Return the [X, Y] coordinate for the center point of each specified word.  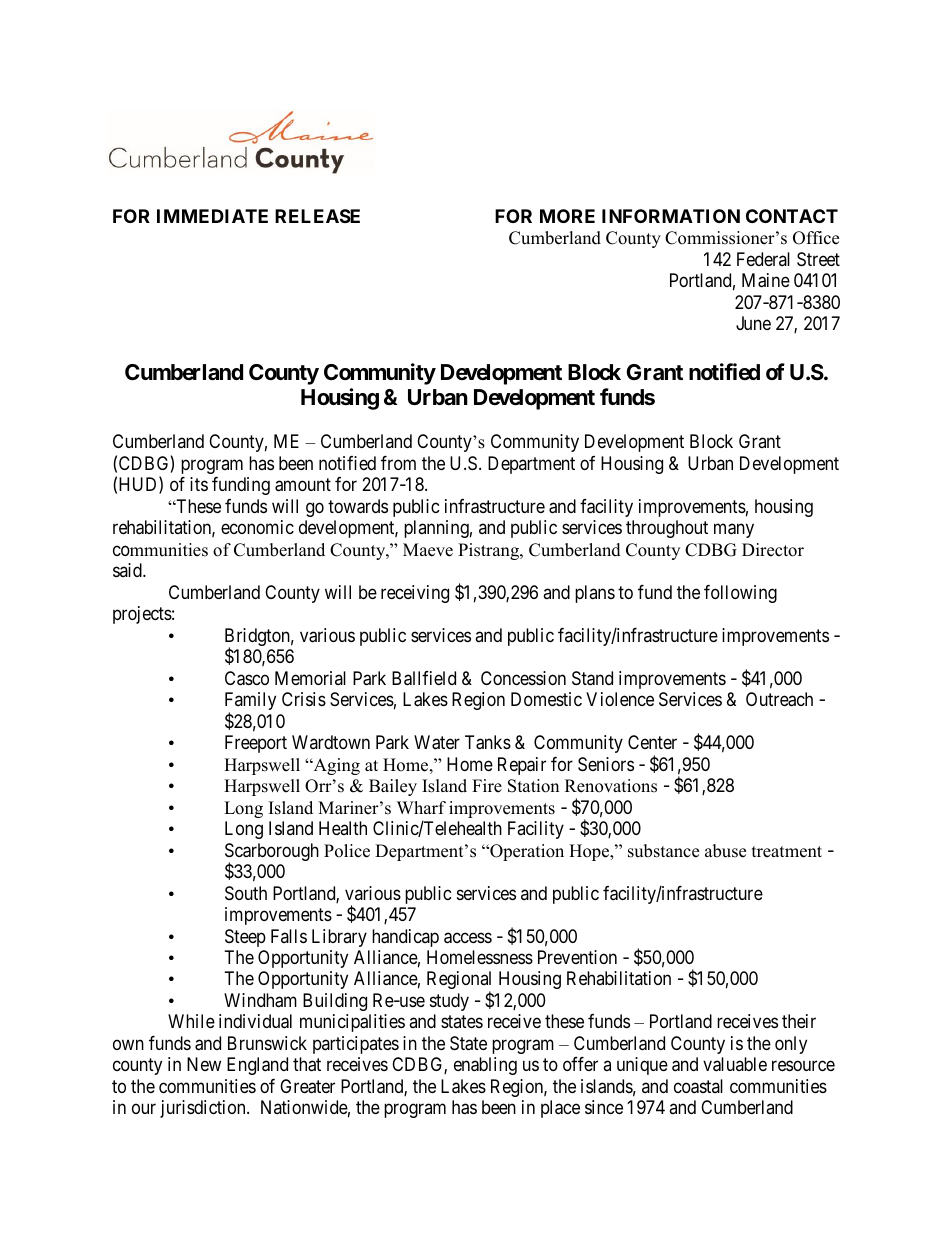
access [468, 938]
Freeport [256, 744]
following [740, 594]
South [246, 893]
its [199, 484]
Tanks [488, 742]
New [204, 1064]
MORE [567, 216]
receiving [415, 594]
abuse [725, 851]
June [753, 323]
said [128, 570]
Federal [763, 259]
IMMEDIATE [212, 216]
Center [652, 742]
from [398, 463]
